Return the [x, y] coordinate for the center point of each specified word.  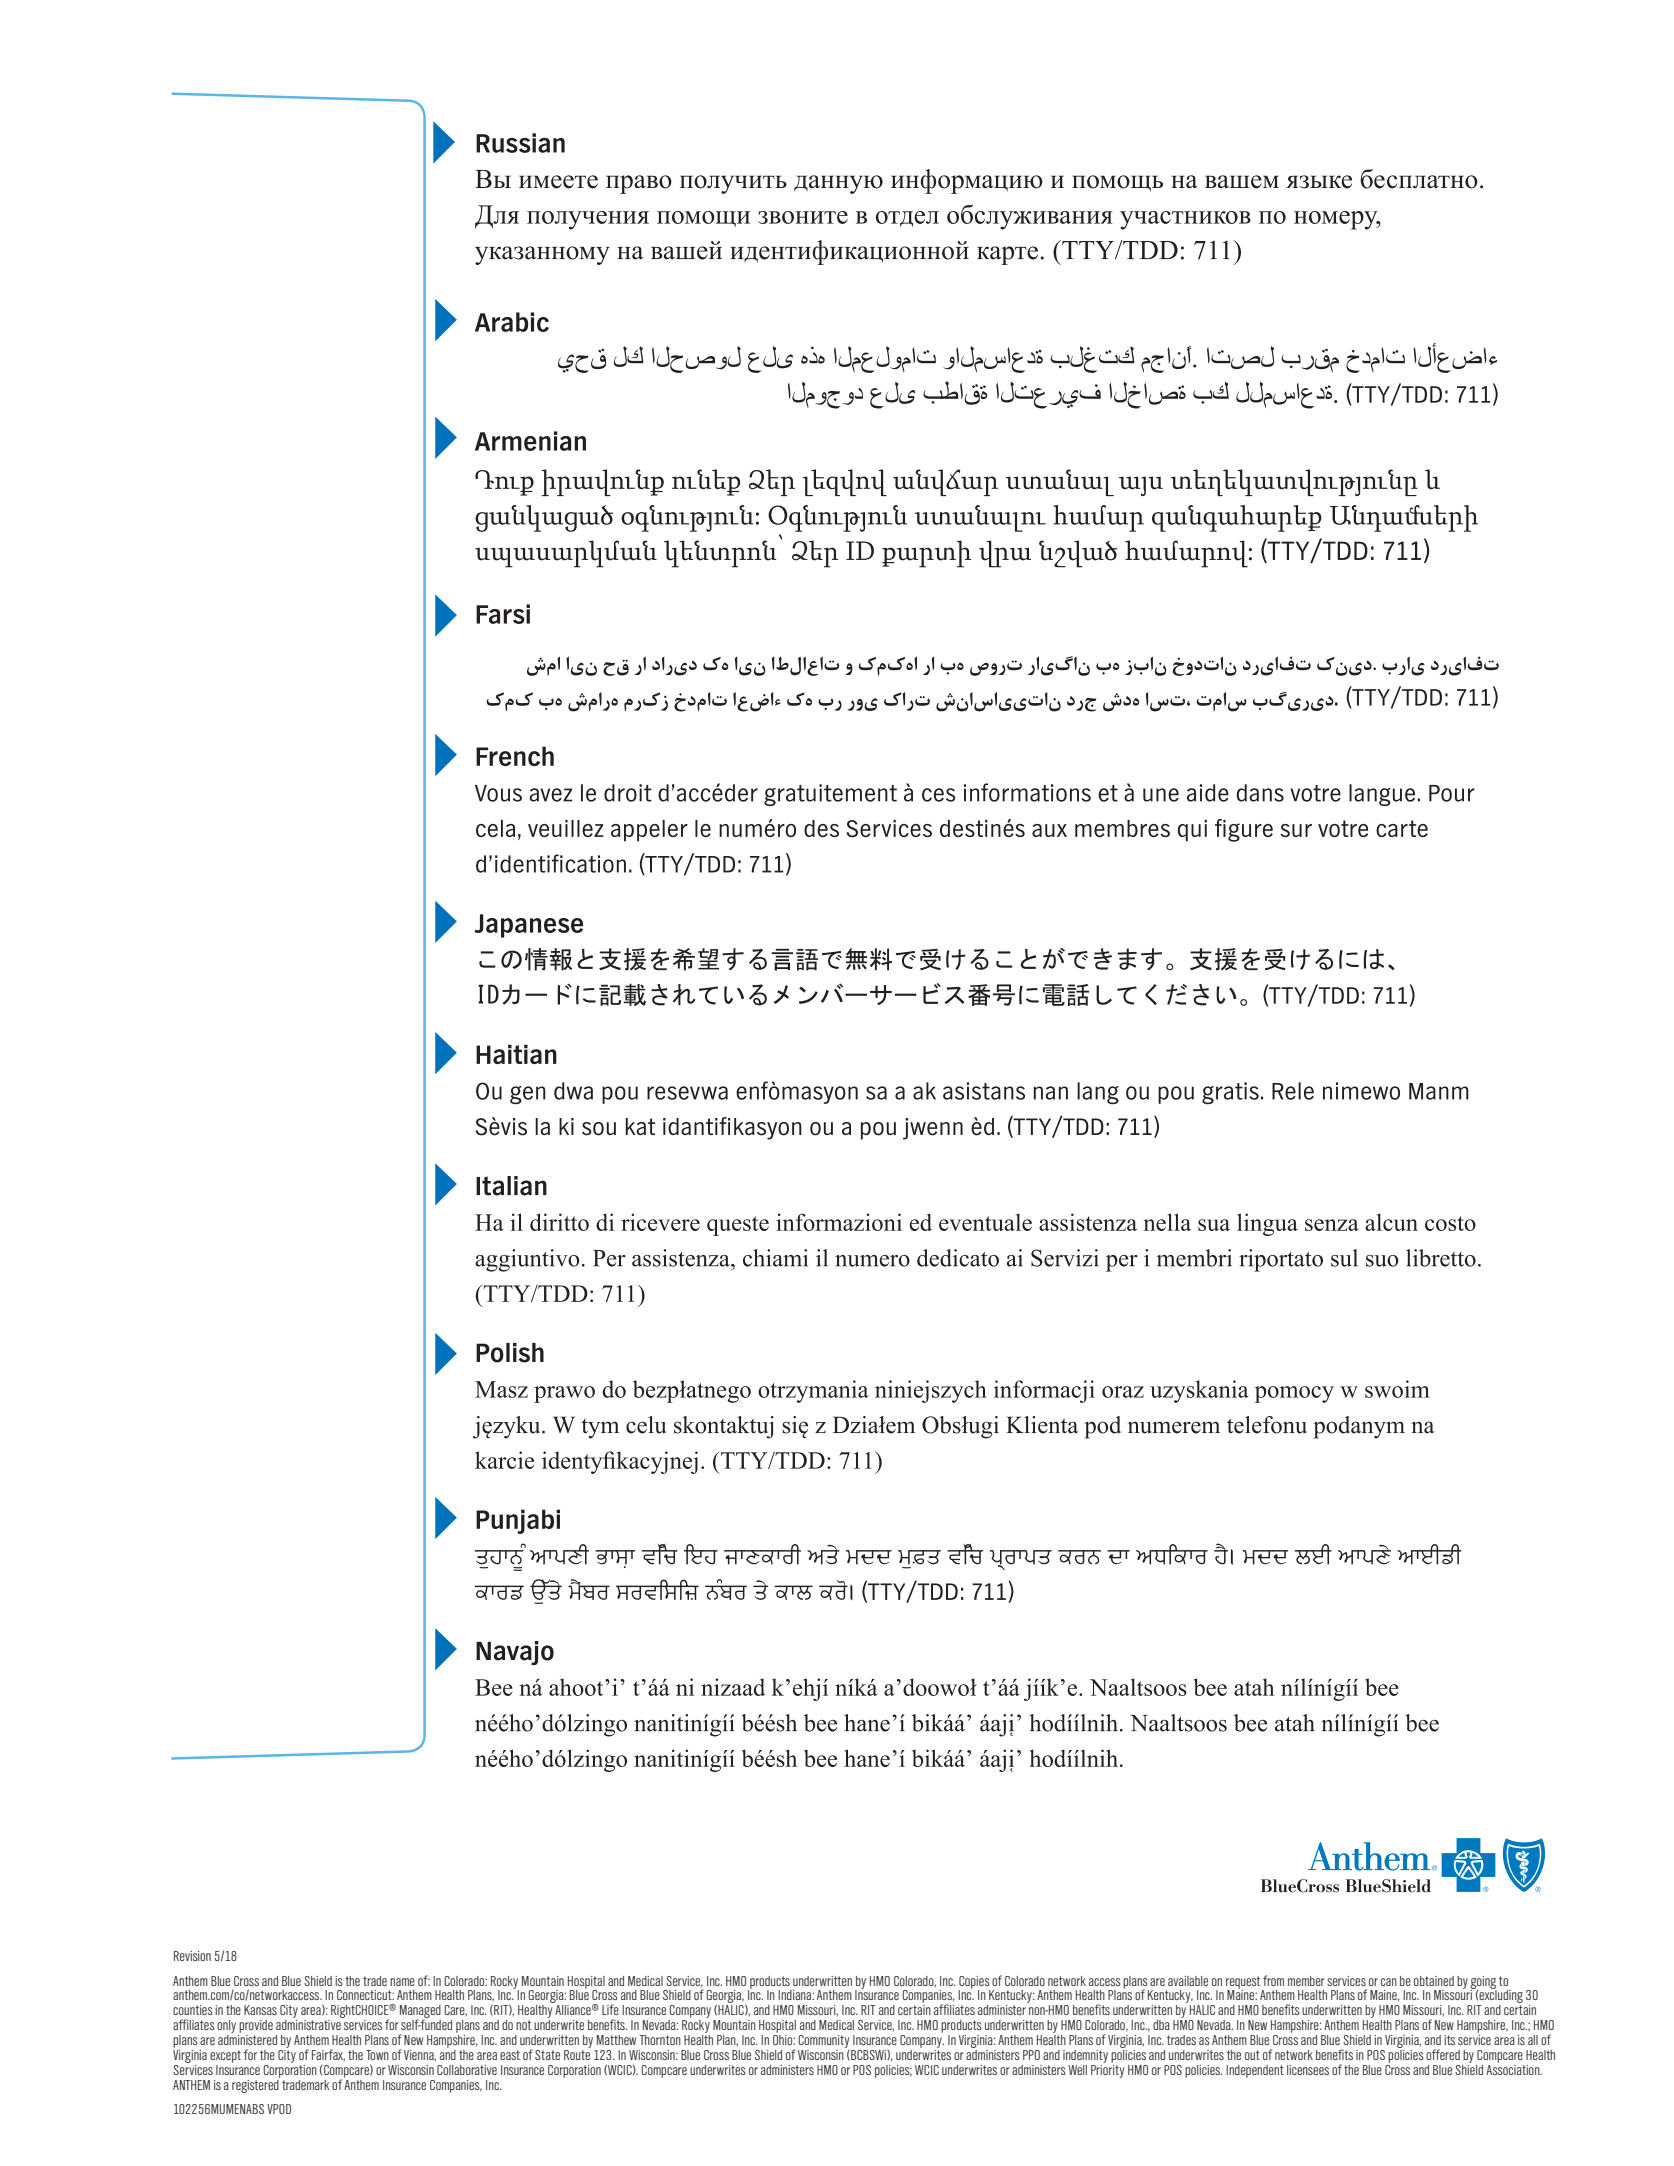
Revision [192, 1956]
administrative [308, 2025]
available [1188, 1981]
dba [1161, 2025]
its [1449, 2040]
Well [1077, 2070]
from [1273, 1980]
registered [256, 2085]
